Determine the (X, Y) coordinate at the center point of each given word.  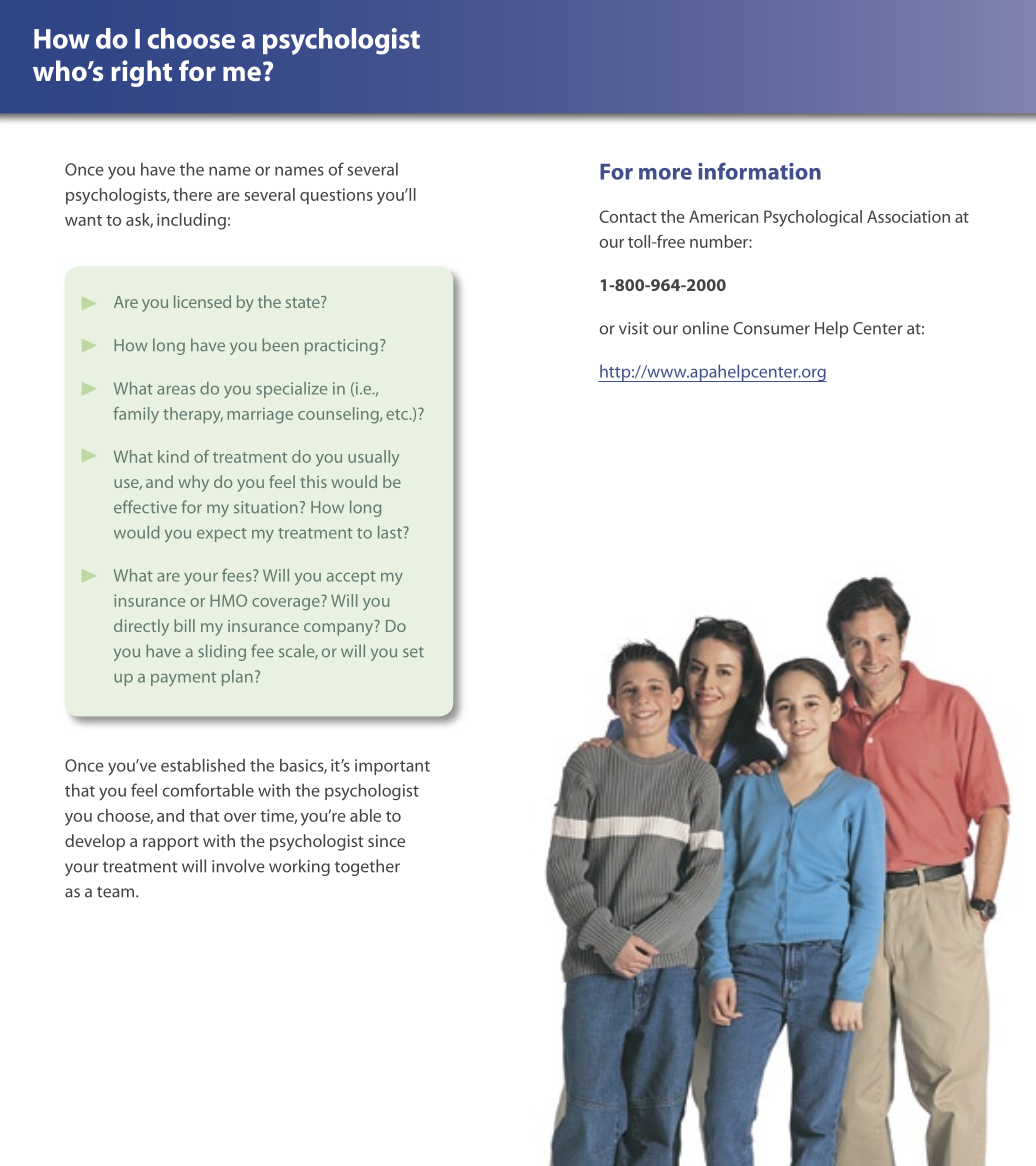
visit (633, 328)
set (413, 652)
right (141, 73)
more (665, 174)
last (391, 532)
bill (184, 625)
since (386, 841)
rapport (171, 843)
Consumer (771, 328)
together (367, 867)
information (759, 171)
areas (176, 390)
